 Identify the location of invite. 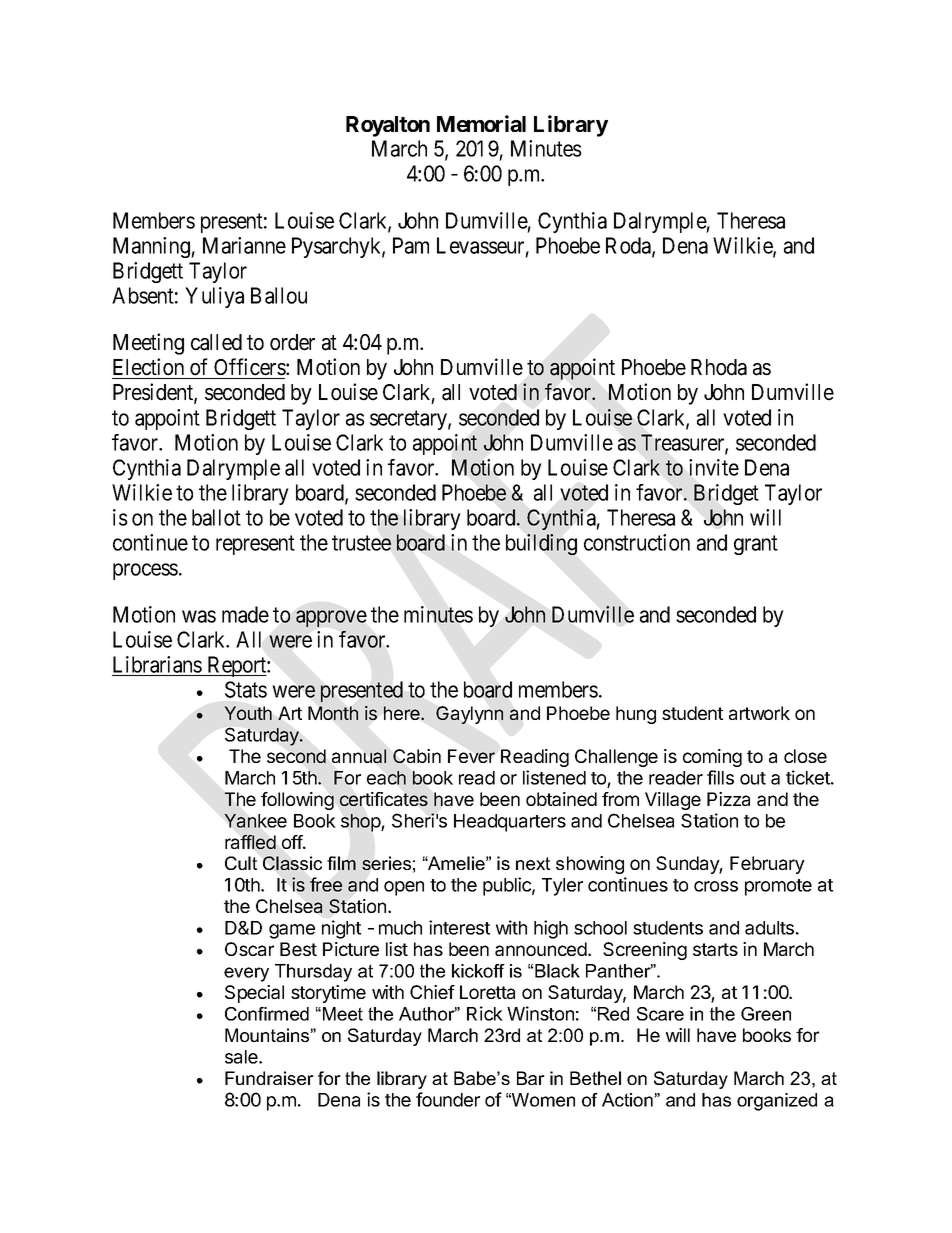
(714, 467).
